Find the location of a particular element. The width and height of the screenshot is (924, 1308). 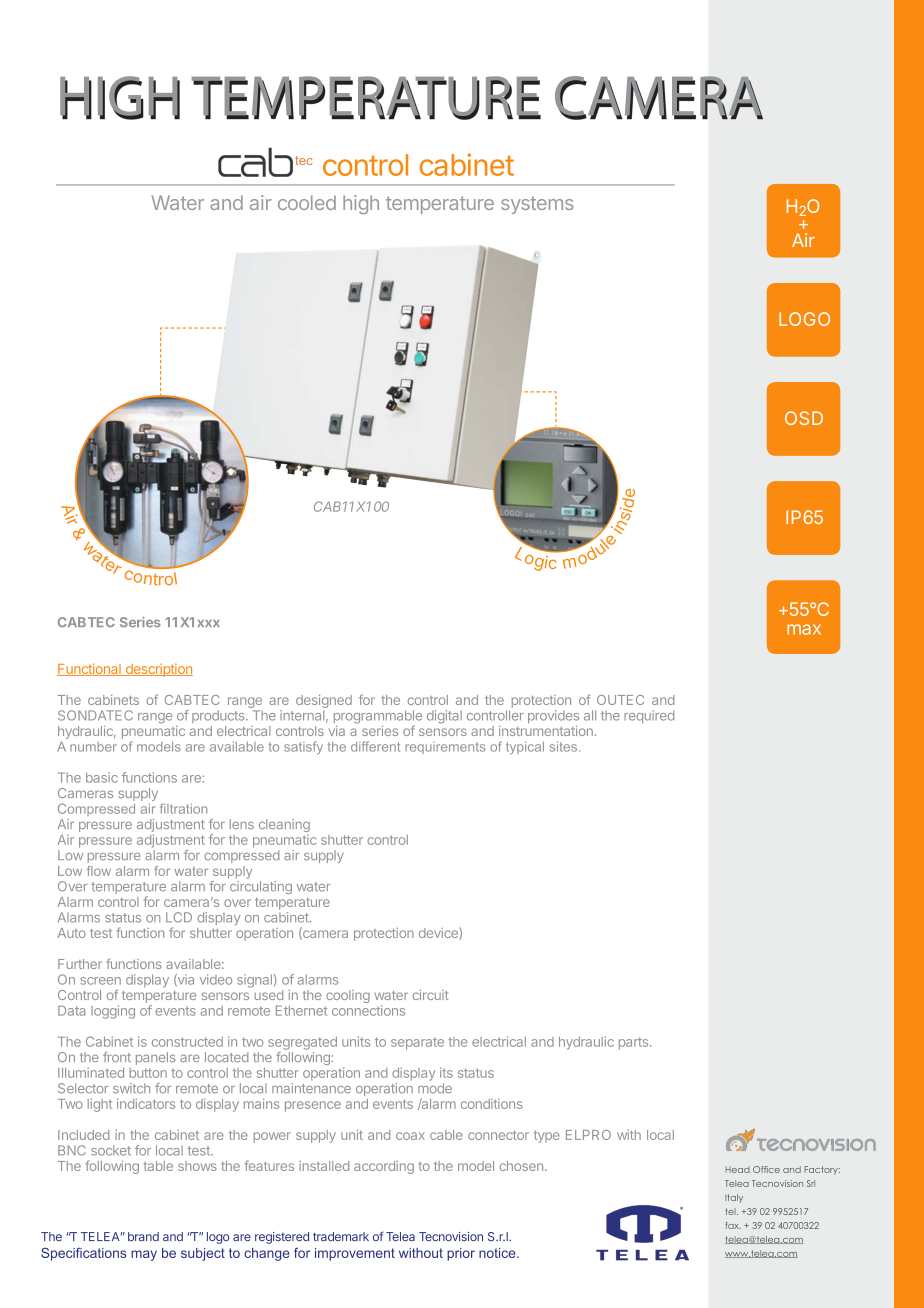

systems is located at coordinates (537, 205).
